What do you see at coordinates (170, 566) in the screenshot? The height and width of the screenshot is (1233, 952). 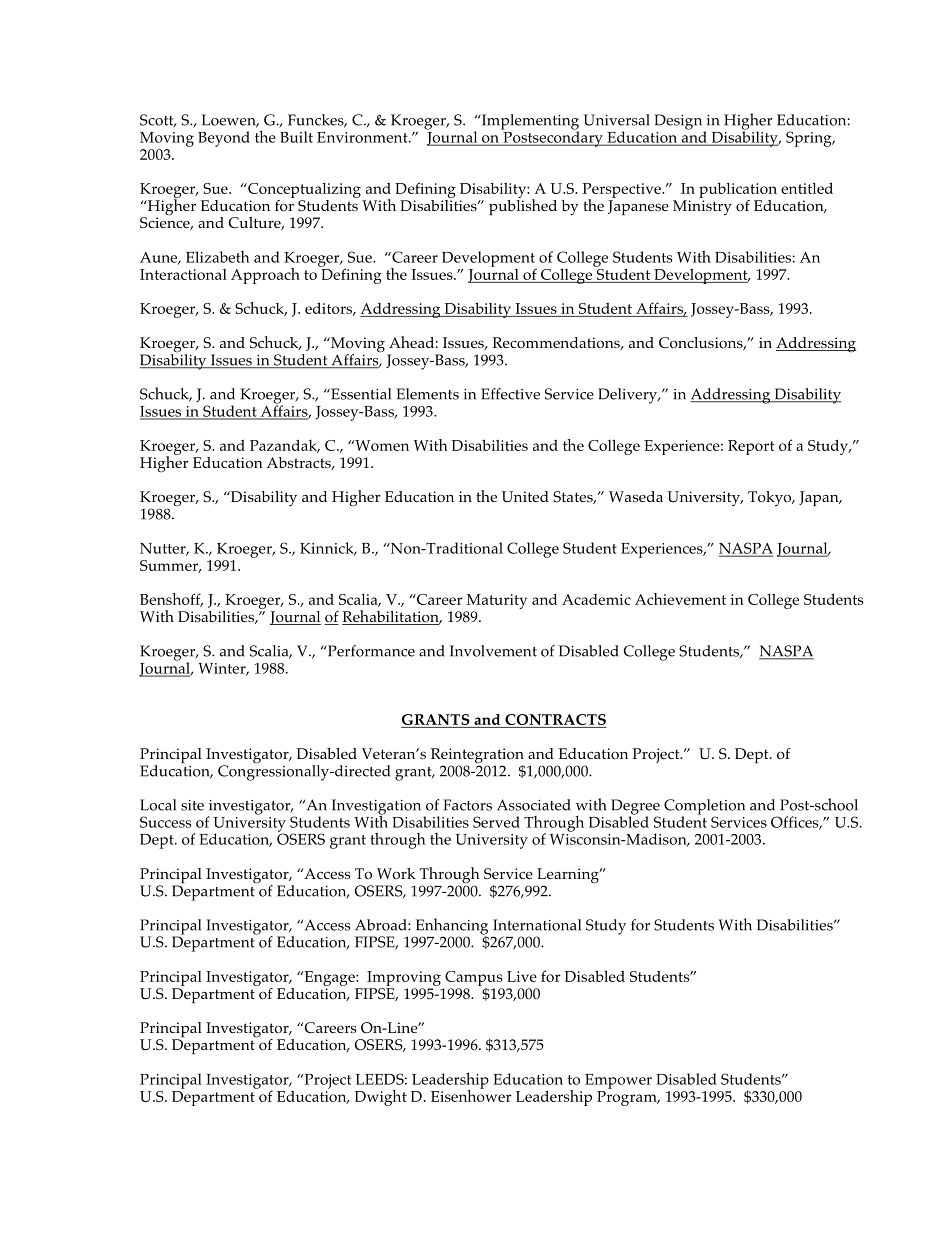 I see `Summer` at bounding box center [170, 566].
